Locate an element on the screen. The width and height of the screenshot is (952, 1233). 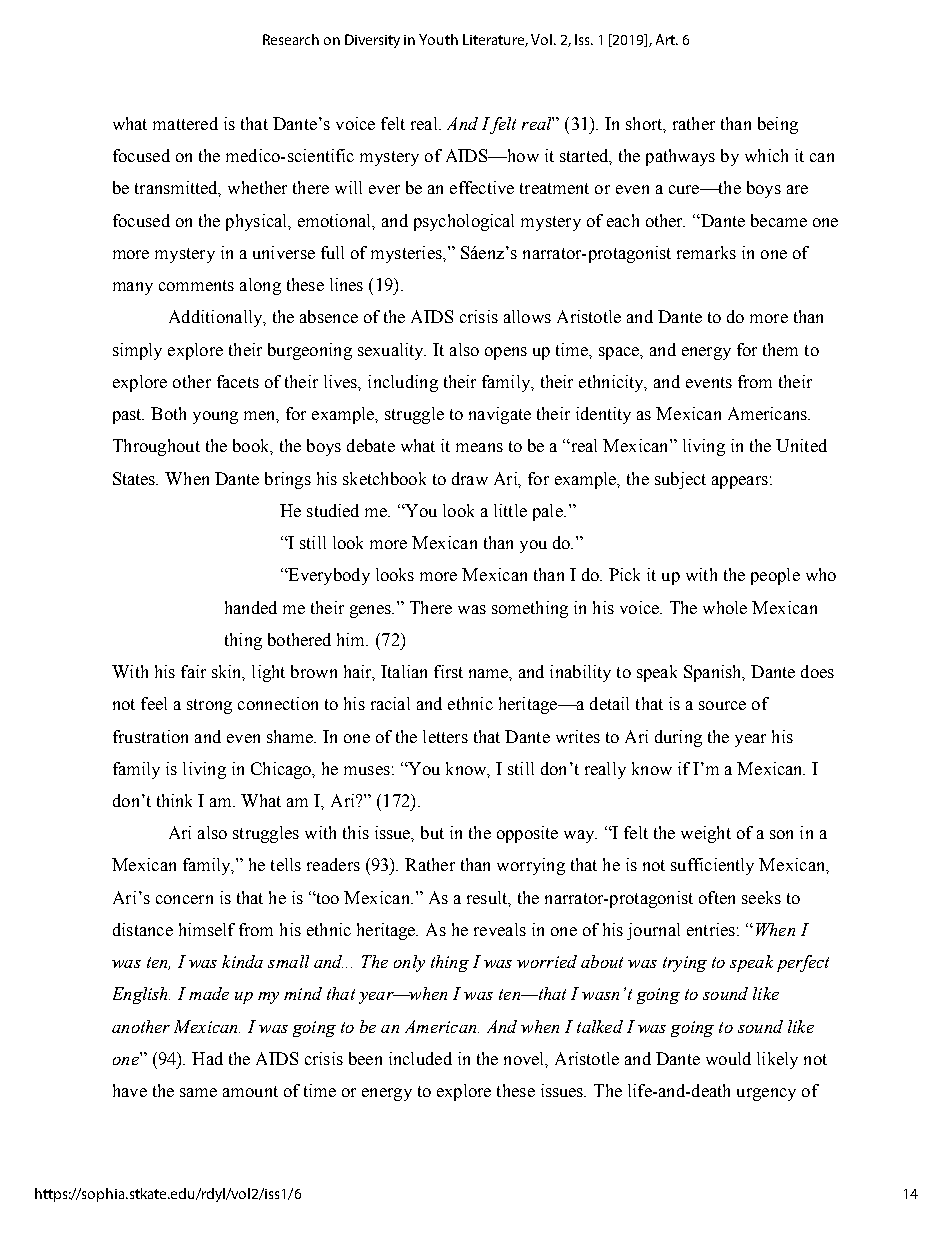
young is located at coordinates (215, 417).
